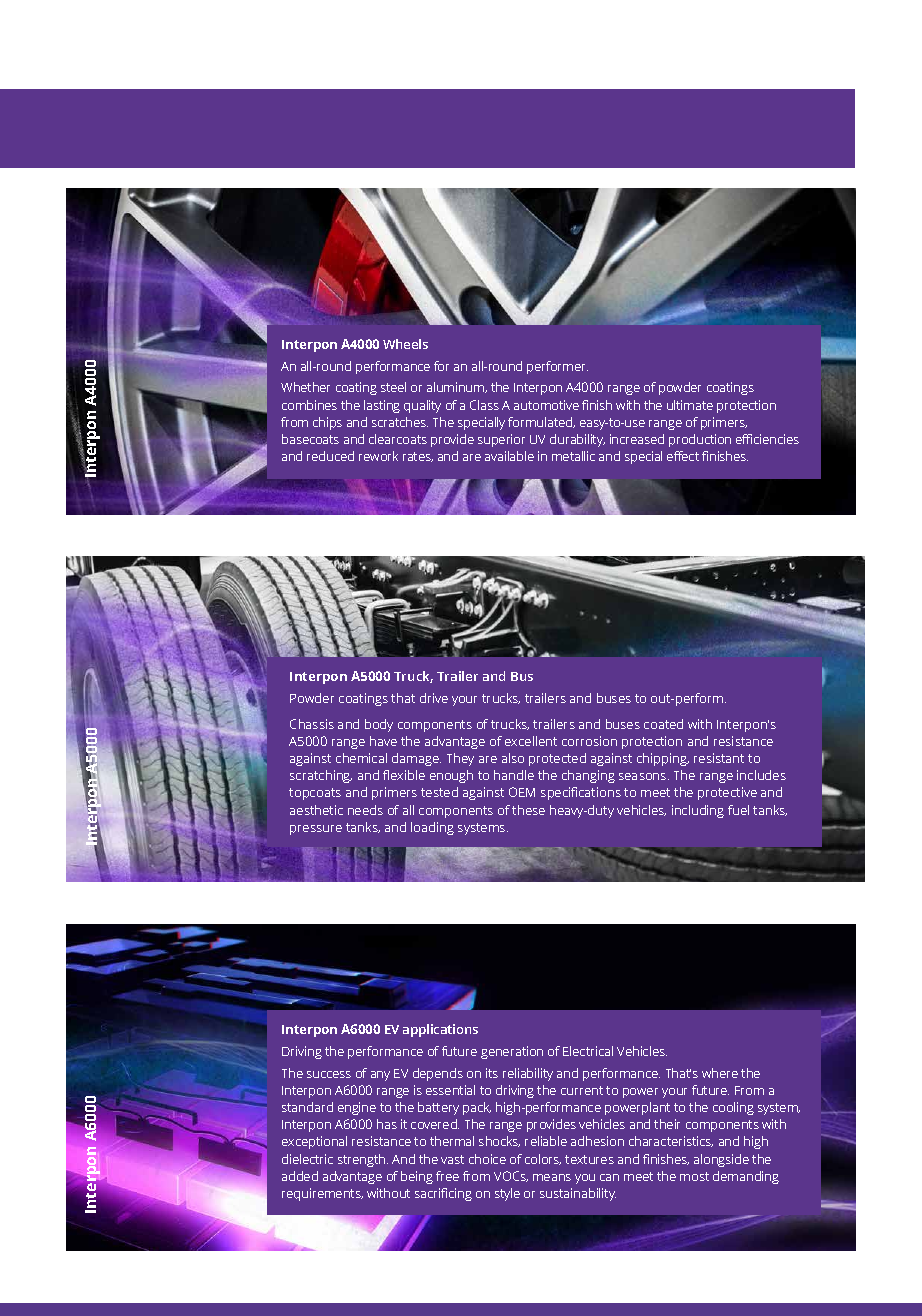 This document has width=922, height=1316. Describe the element at coordinates (363, 1160) in the document. I see `strength` at that location.
